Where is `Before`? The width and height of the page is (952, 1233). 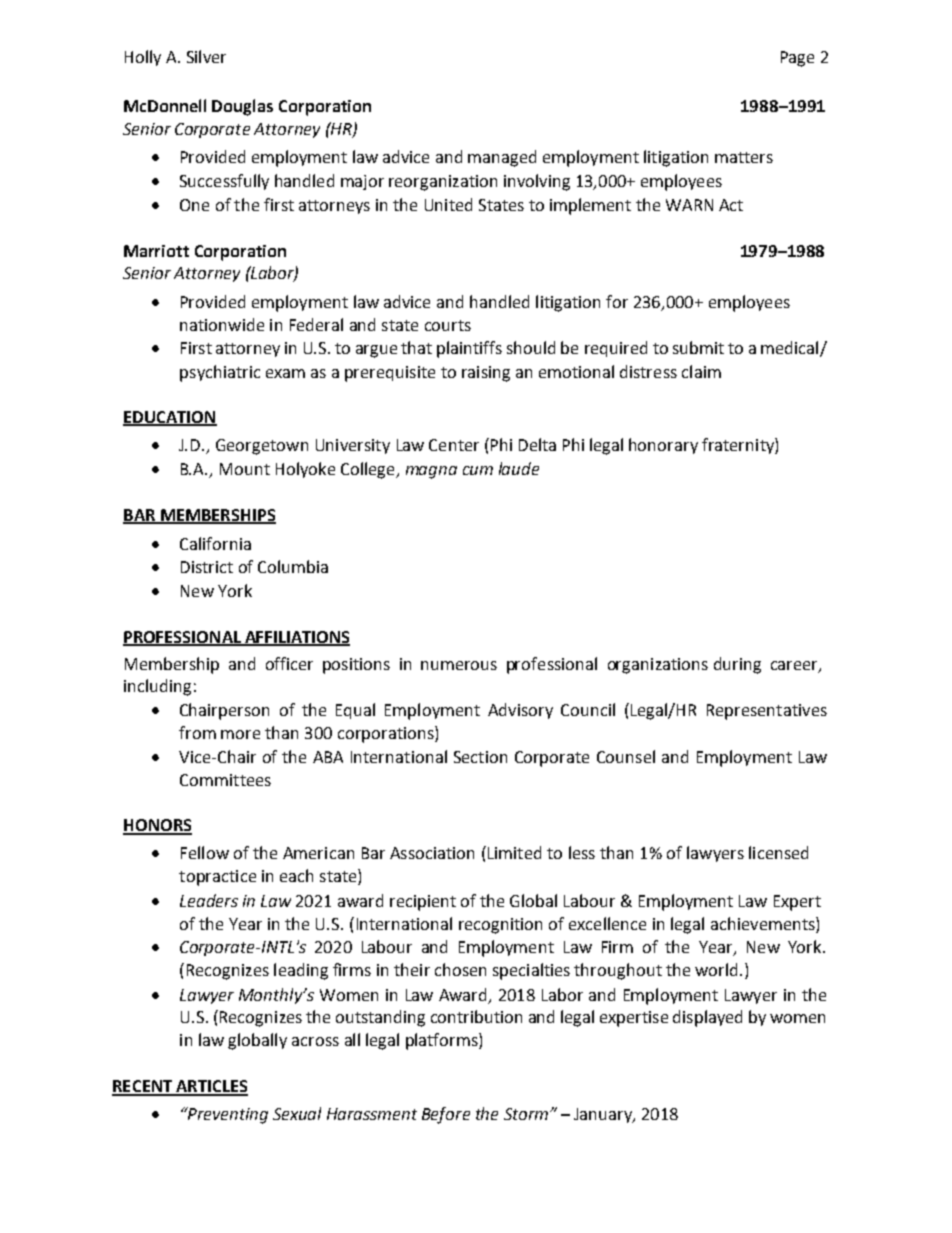 Before is located at coordinates (446, 1115).
